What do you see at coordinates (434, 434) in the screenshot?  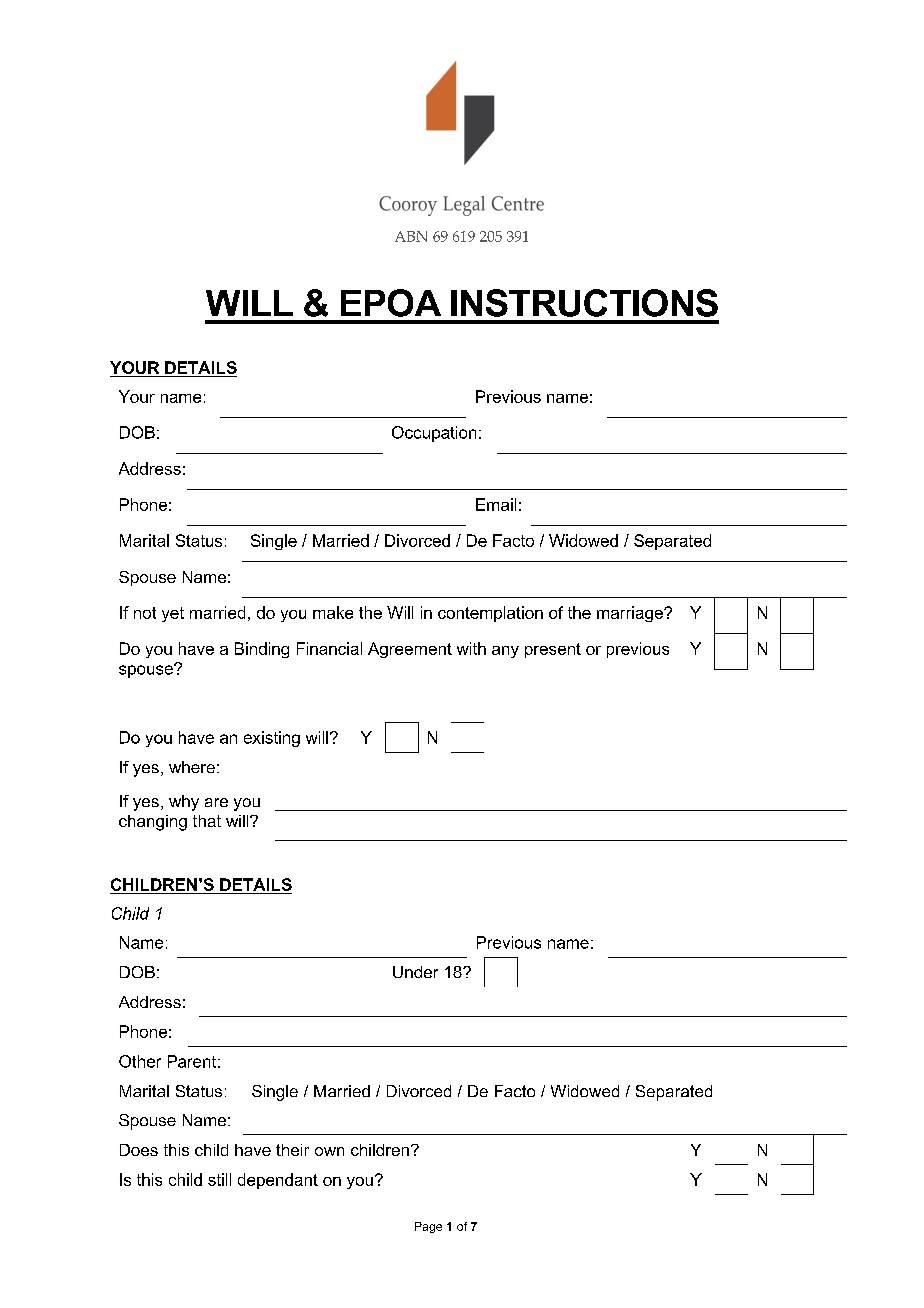 I see `Occupation` at bounding box center [434, 434].
